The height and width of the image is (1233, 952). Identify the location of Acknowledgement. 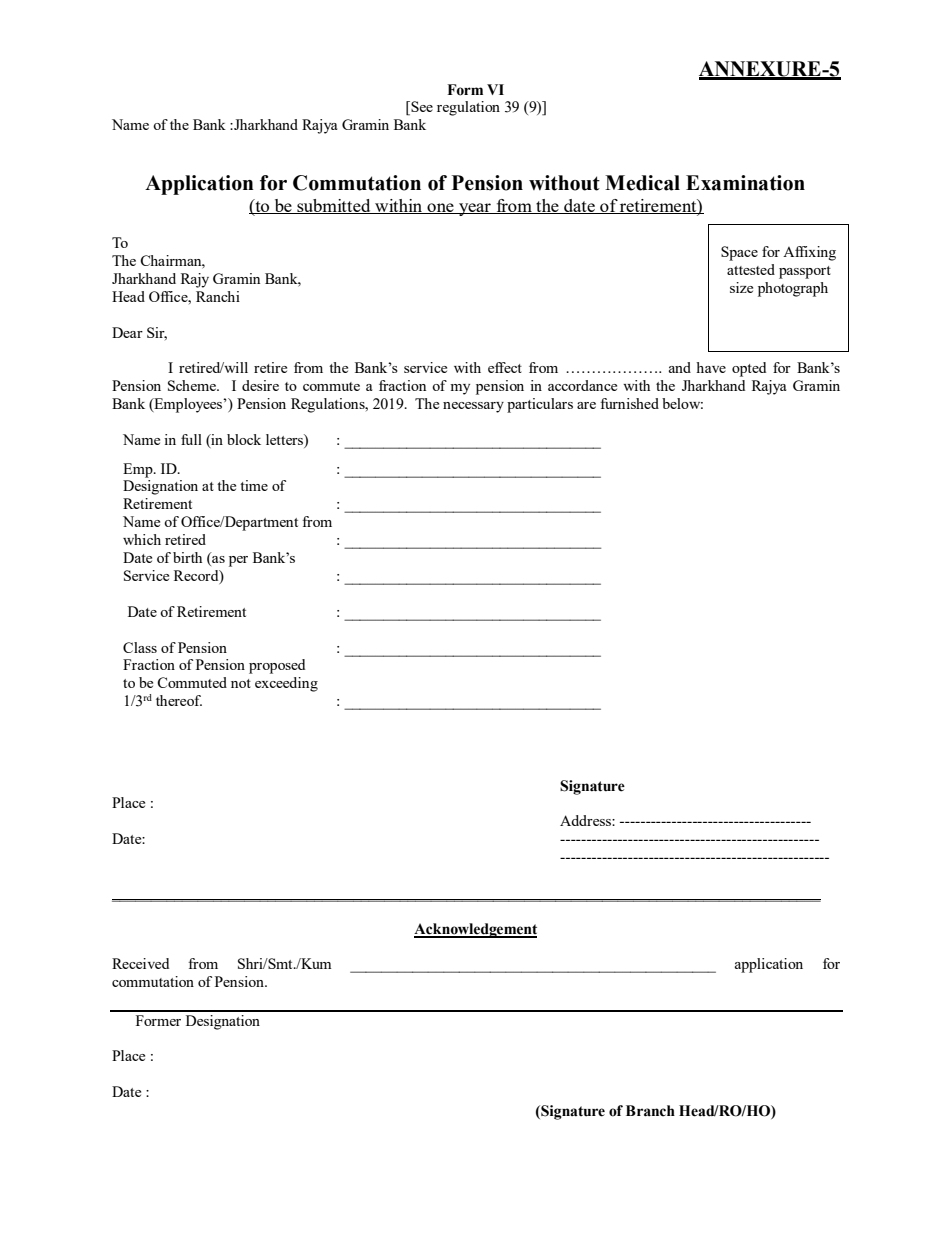
(475, 930).
